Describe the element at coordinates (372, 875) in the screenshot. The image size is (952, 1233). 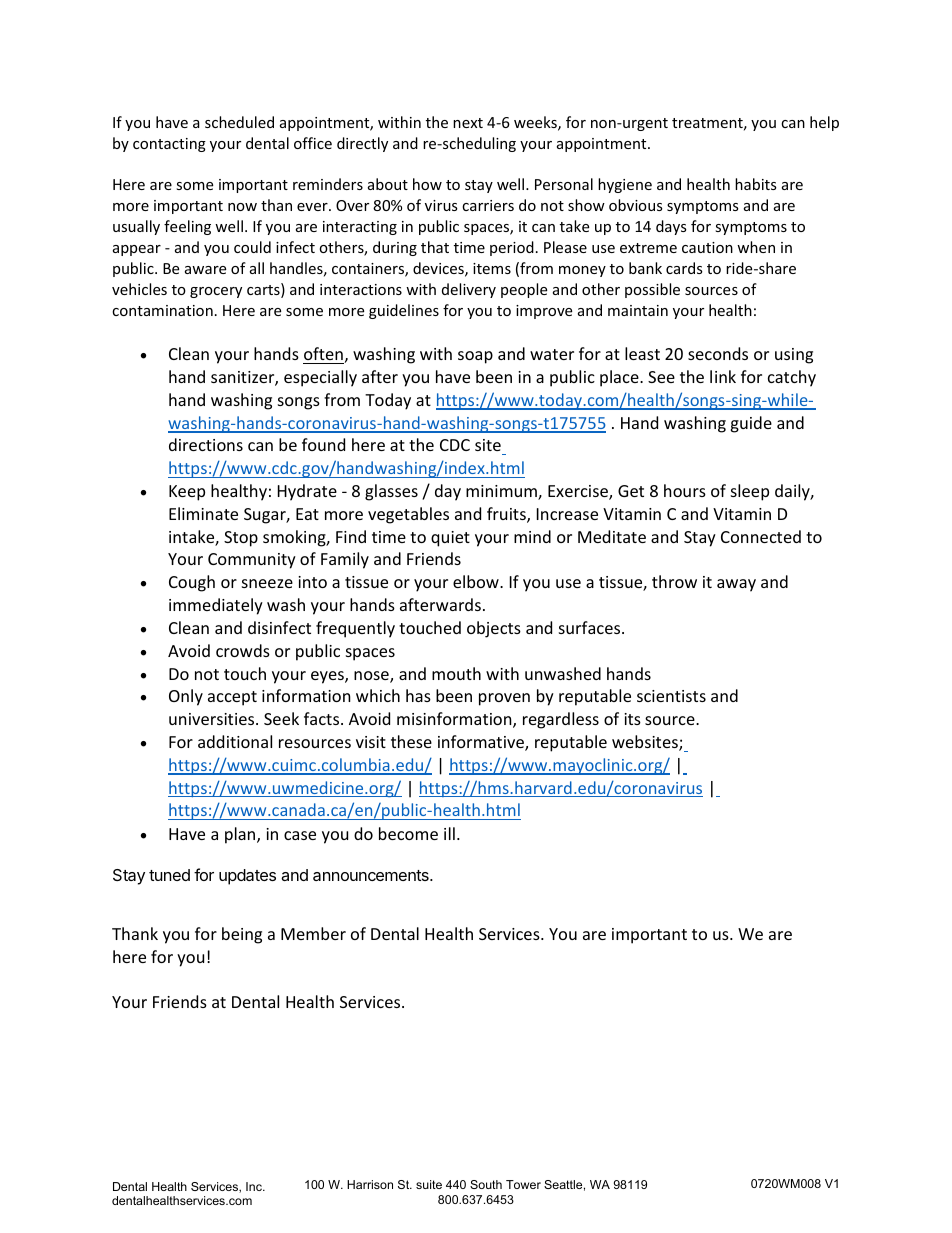
I see `announcements` at that location.
